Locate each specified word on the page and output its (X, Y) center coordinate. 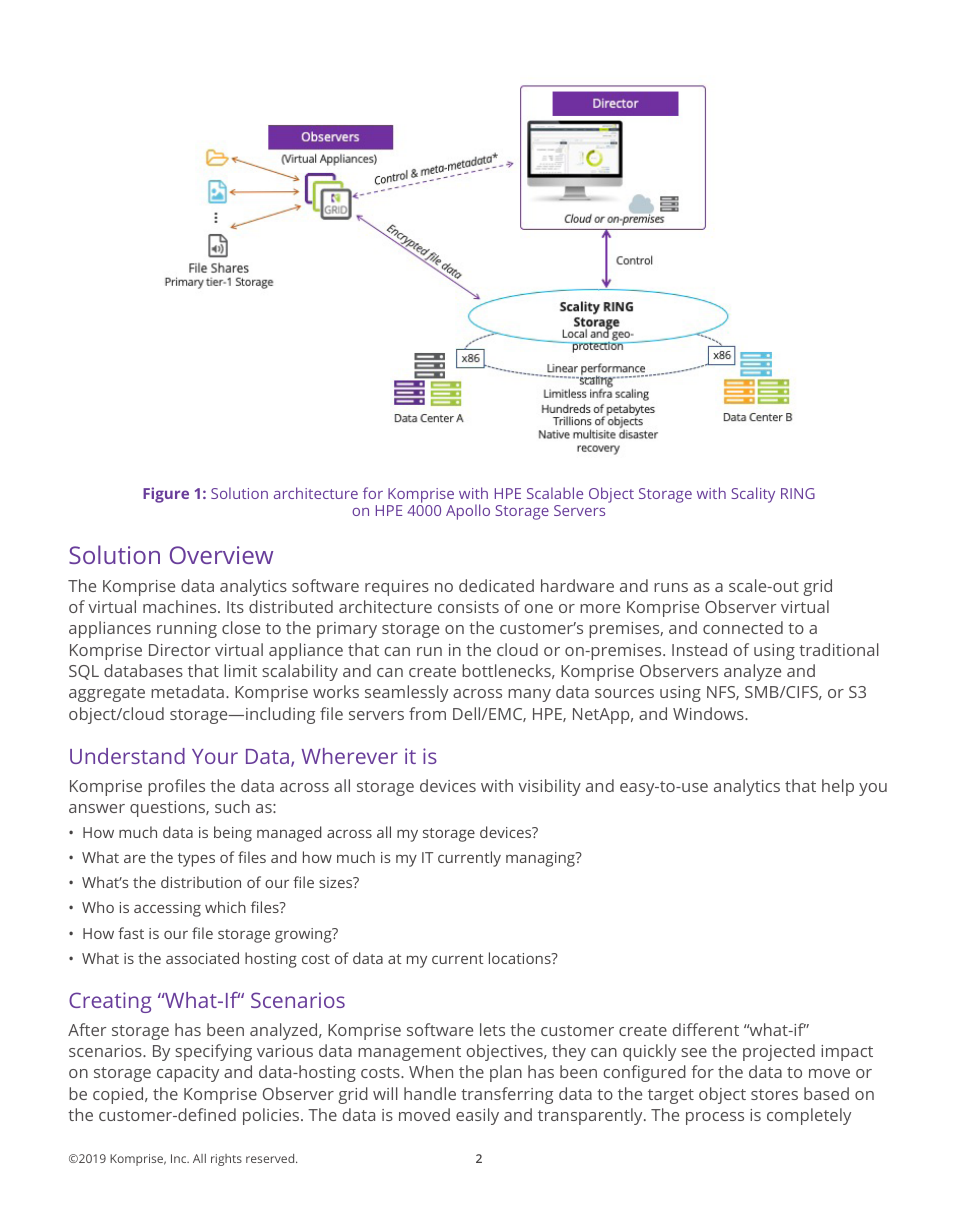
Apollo (468, 512)
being (233, 834)
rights (226, 1160)
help (838, 787)
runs (671, 587)
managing (541, 859)
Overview (221, 555)
